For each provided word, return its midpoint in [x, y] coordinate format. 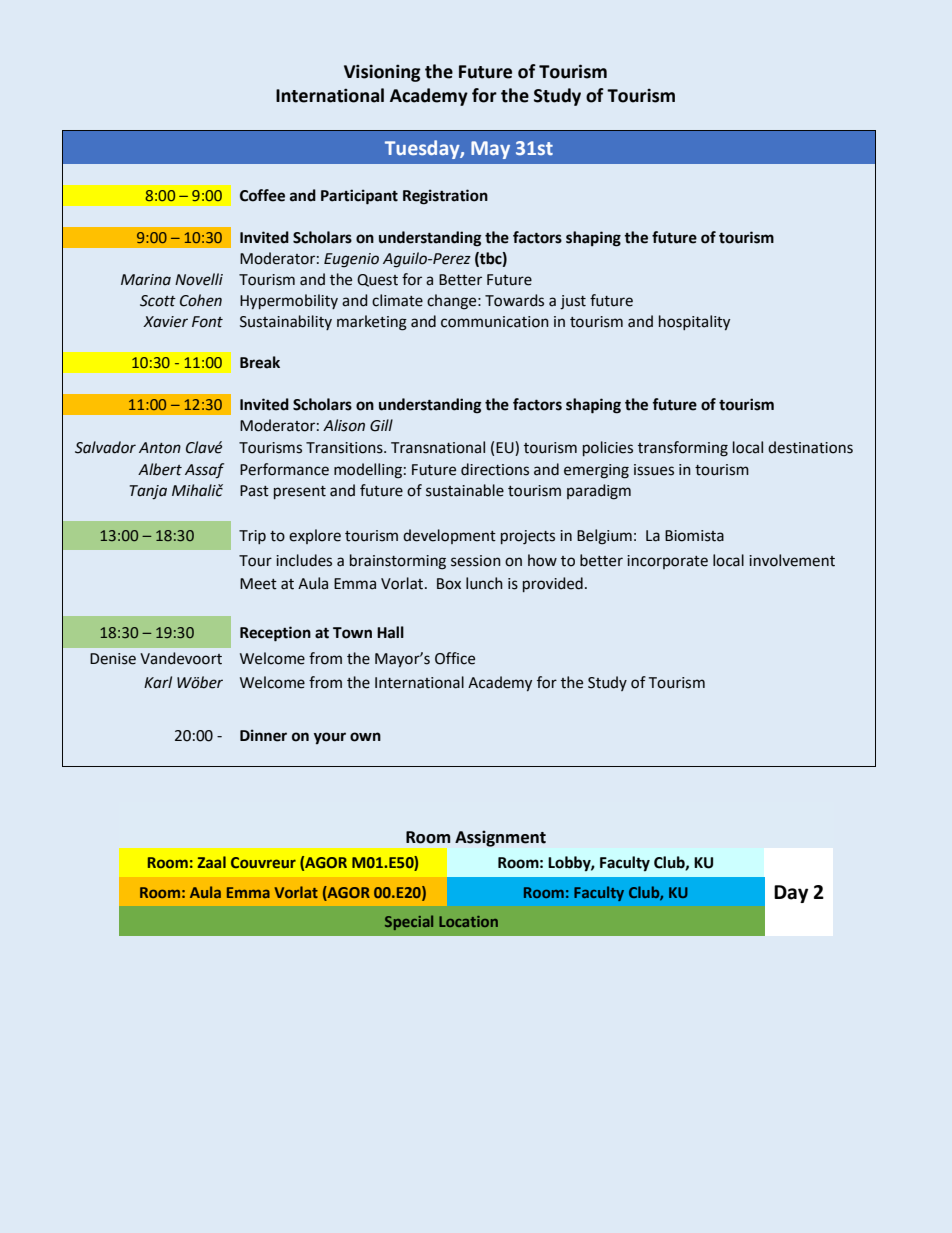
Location [468, 921]
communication [495, 322]
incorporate [667, 562]
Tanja [148, 492]
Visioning [382, 73]
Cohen [201, 300]
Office [455, 658]
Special [409, 922]
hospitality [694, 322]
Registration [445, 197]
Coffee [262, 195]
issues [654, 470]
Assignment [500, 838]
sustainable [465, 490]
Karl [158, 682]
